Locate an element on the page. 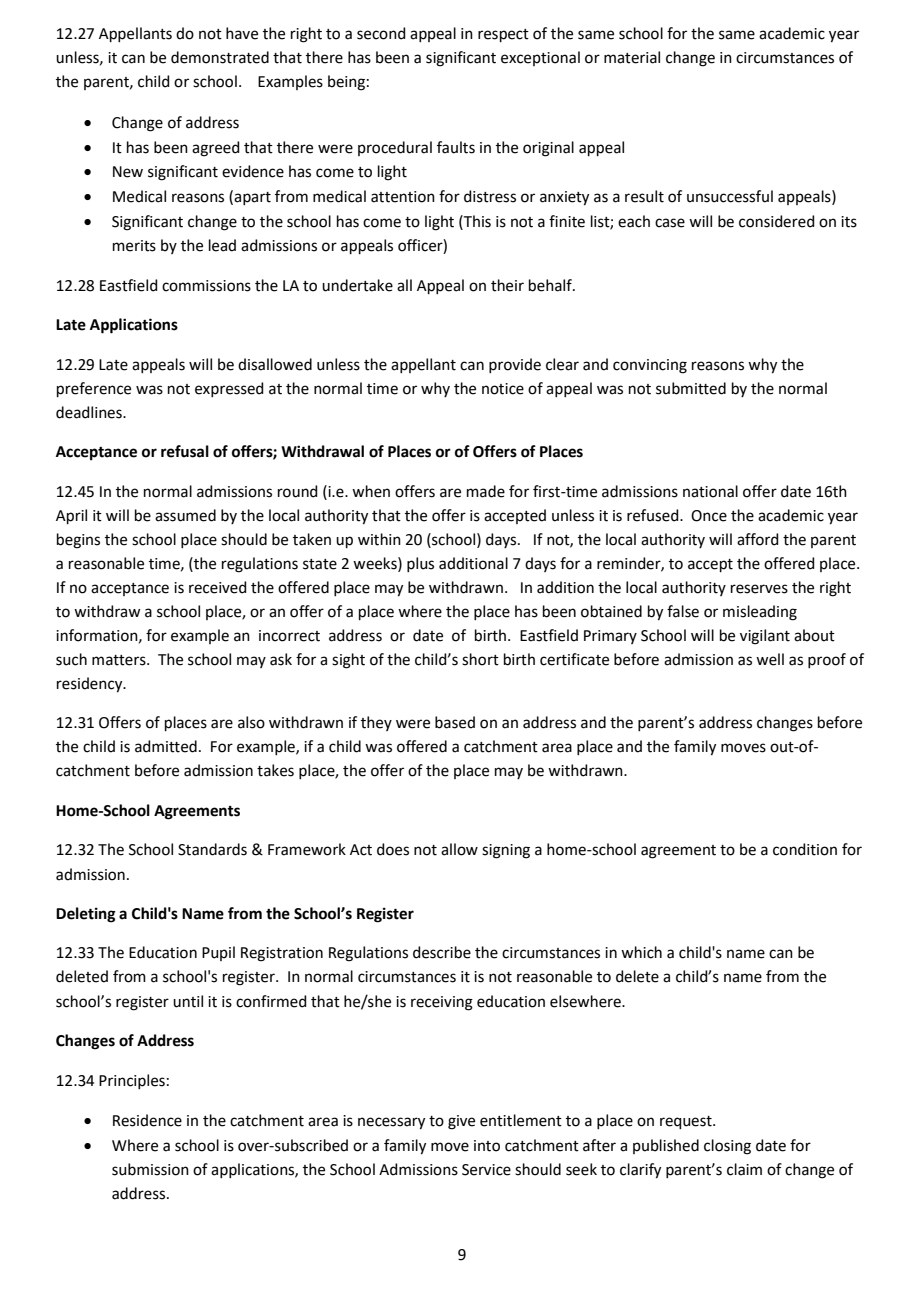 This image has height=1308, width=924. plus is located at coordinates (420, 564).
